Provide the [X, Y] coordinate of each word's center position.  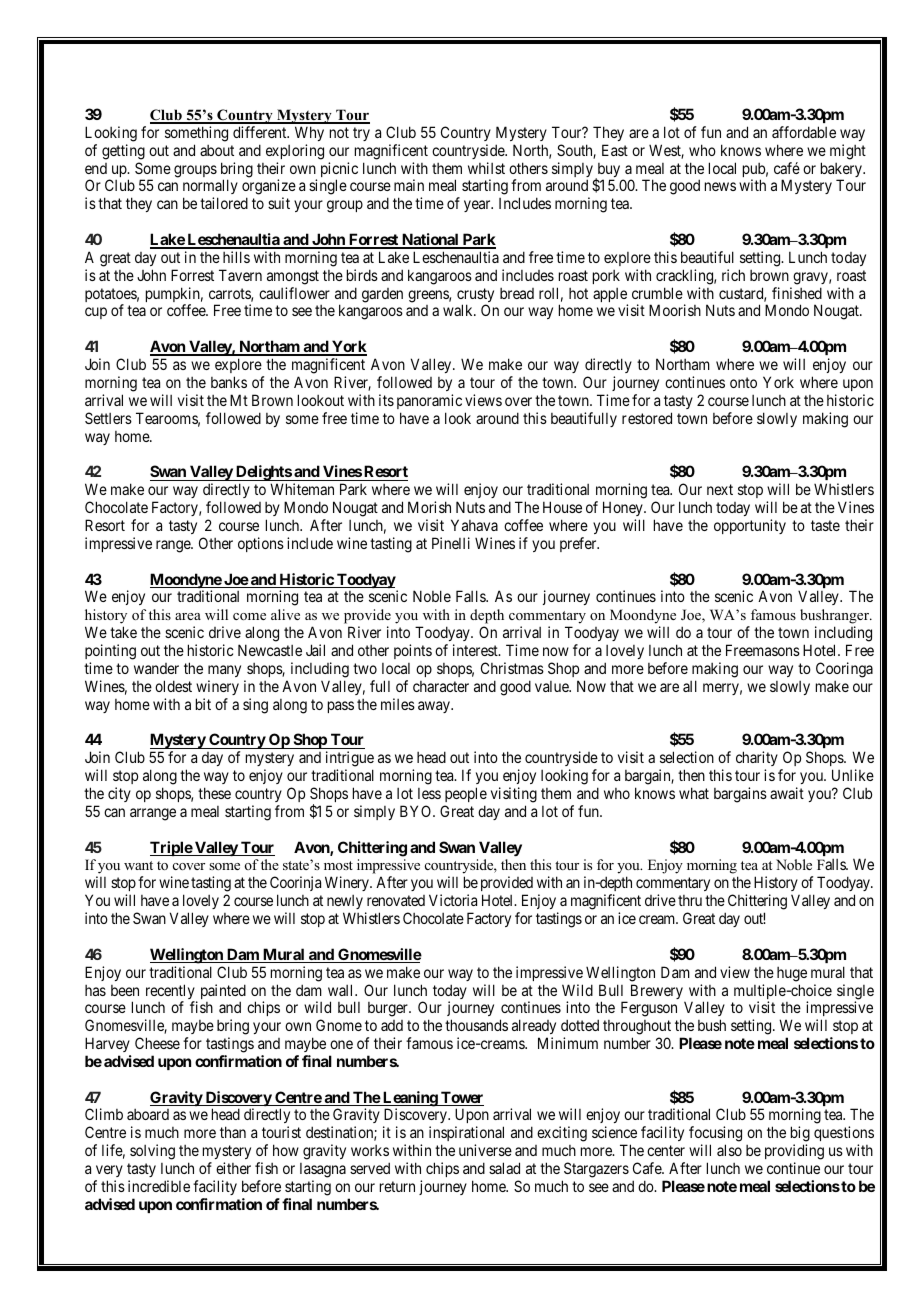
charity [757, 760]
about [217, 150]
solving [152, 1152]
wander [156, 668]
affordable [804, 132]
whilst [486, 168]
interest [476, 650]
